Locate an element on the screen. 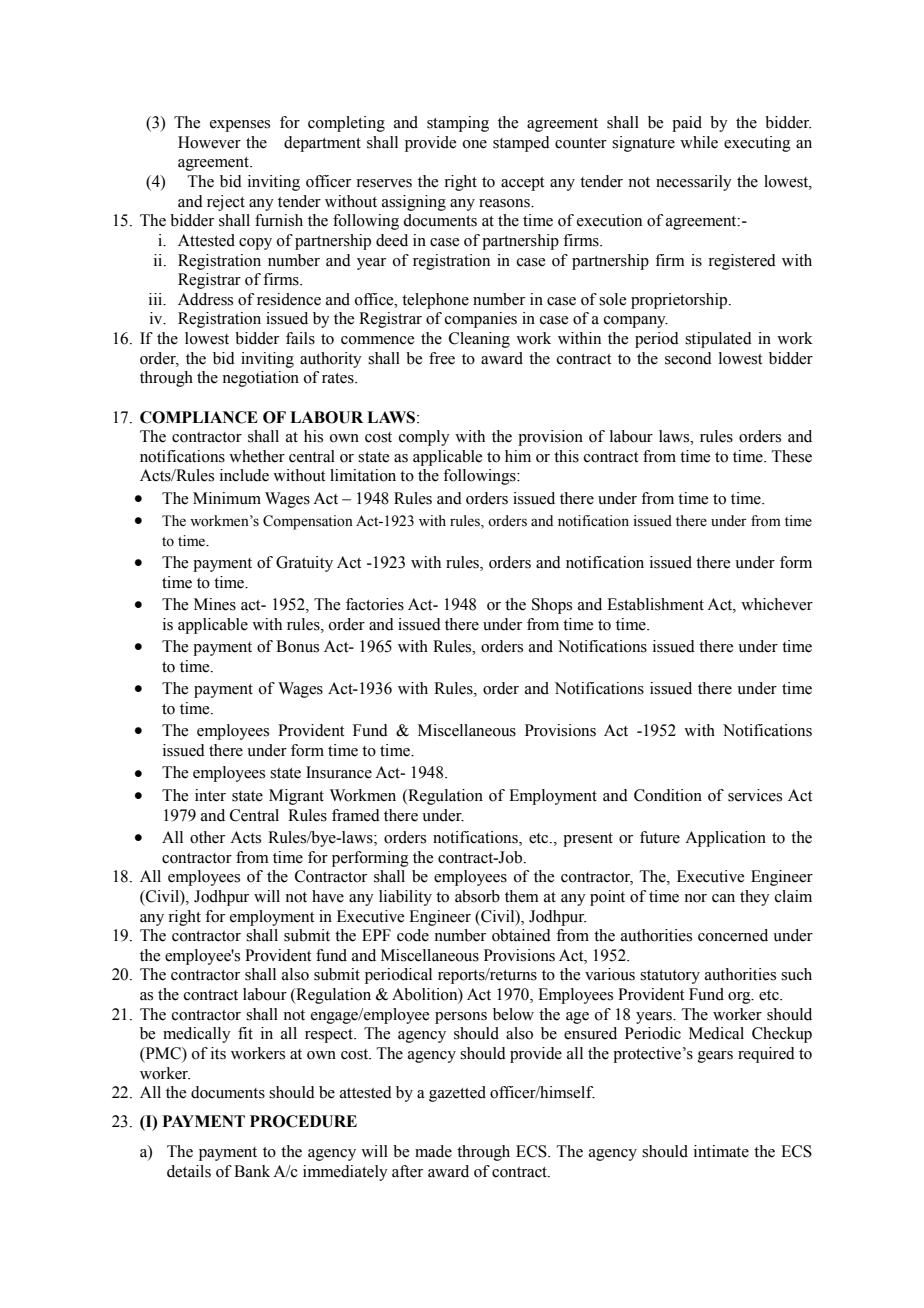  intimate is located at coordinates (721, 1151).
